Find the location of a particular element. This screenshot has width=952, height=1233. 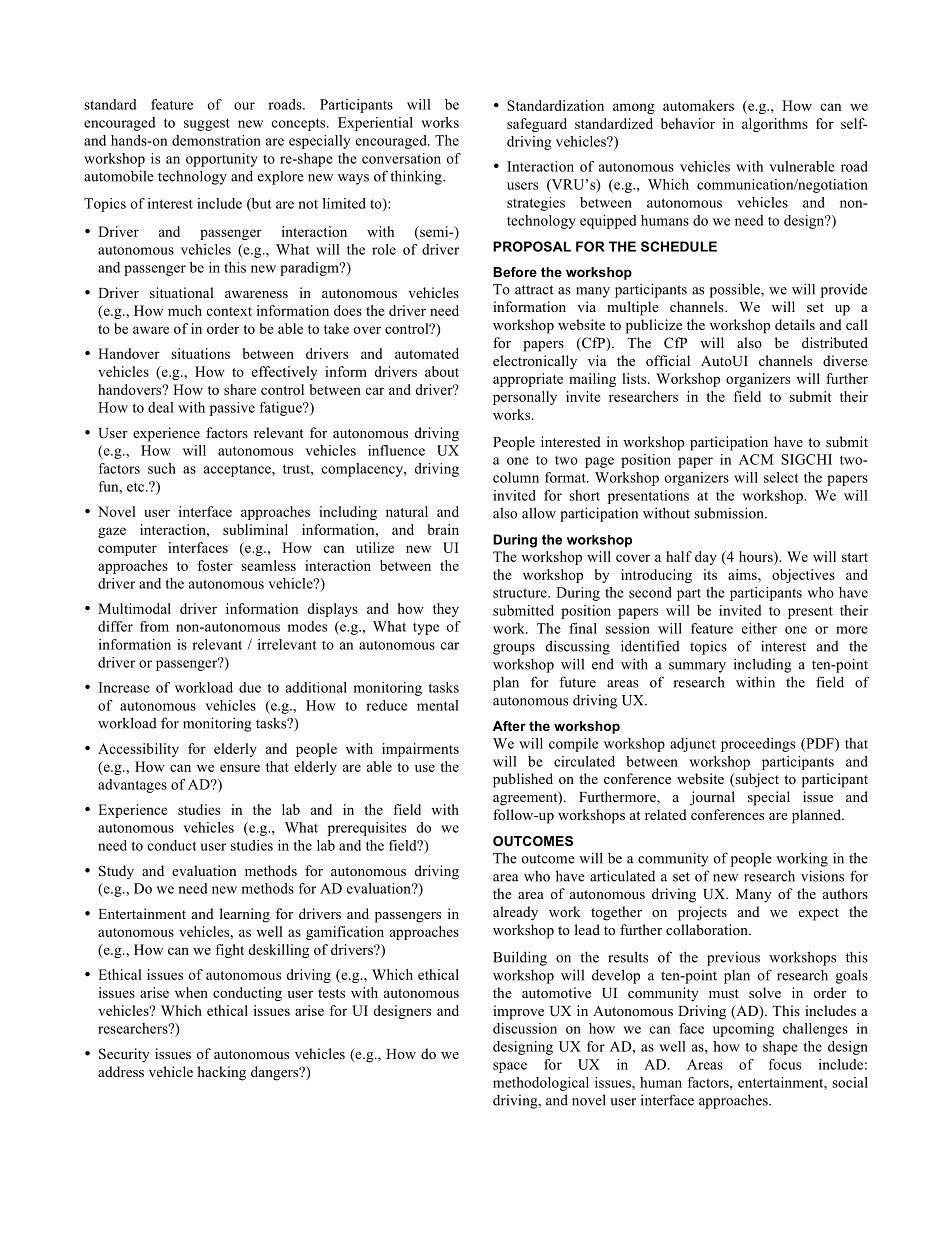

foster is located at coordinates (215, 565).
